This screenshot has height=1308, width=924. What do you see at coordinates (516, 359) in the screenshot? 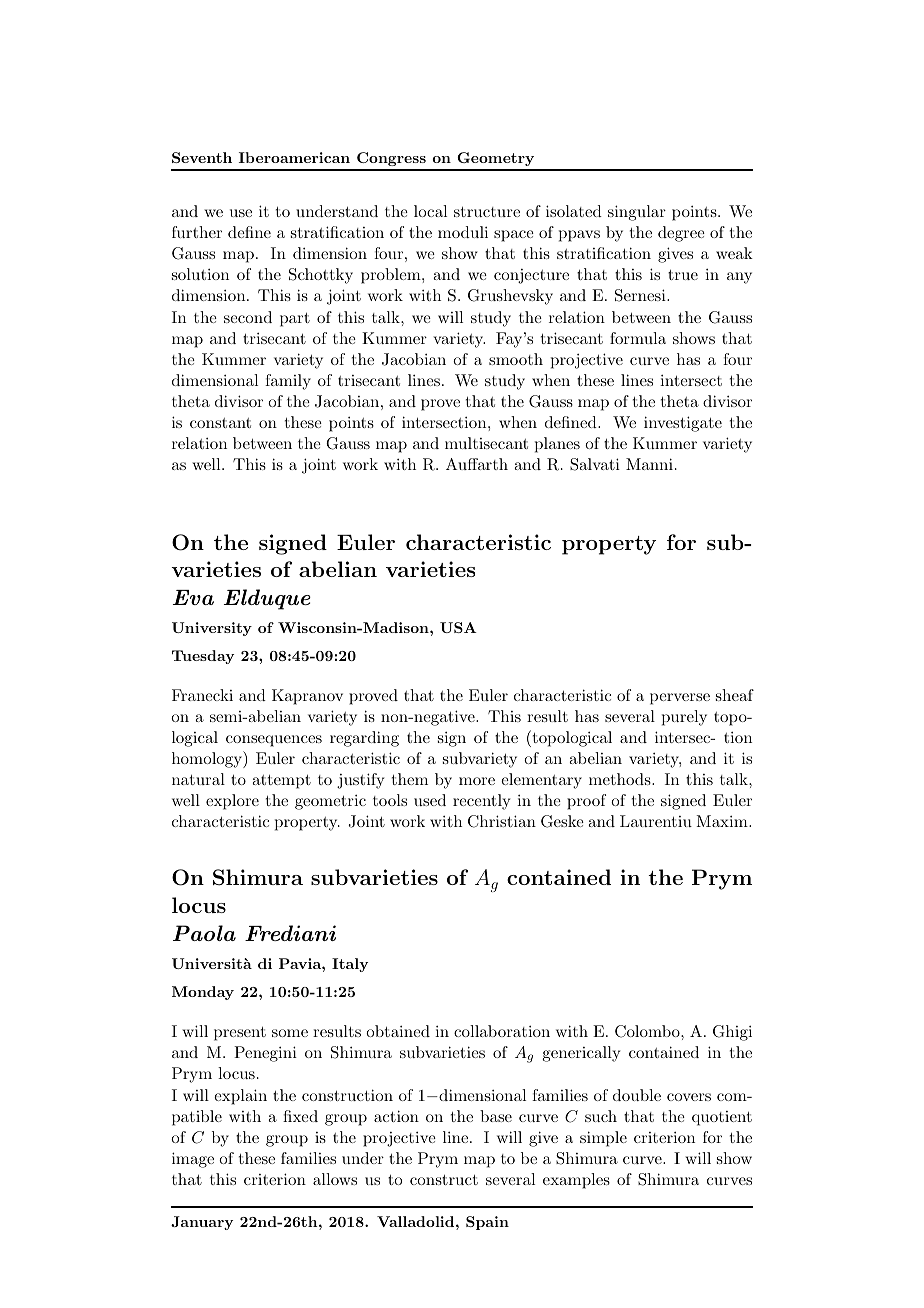
I see `smooth` at bounding box center [516, 359].
